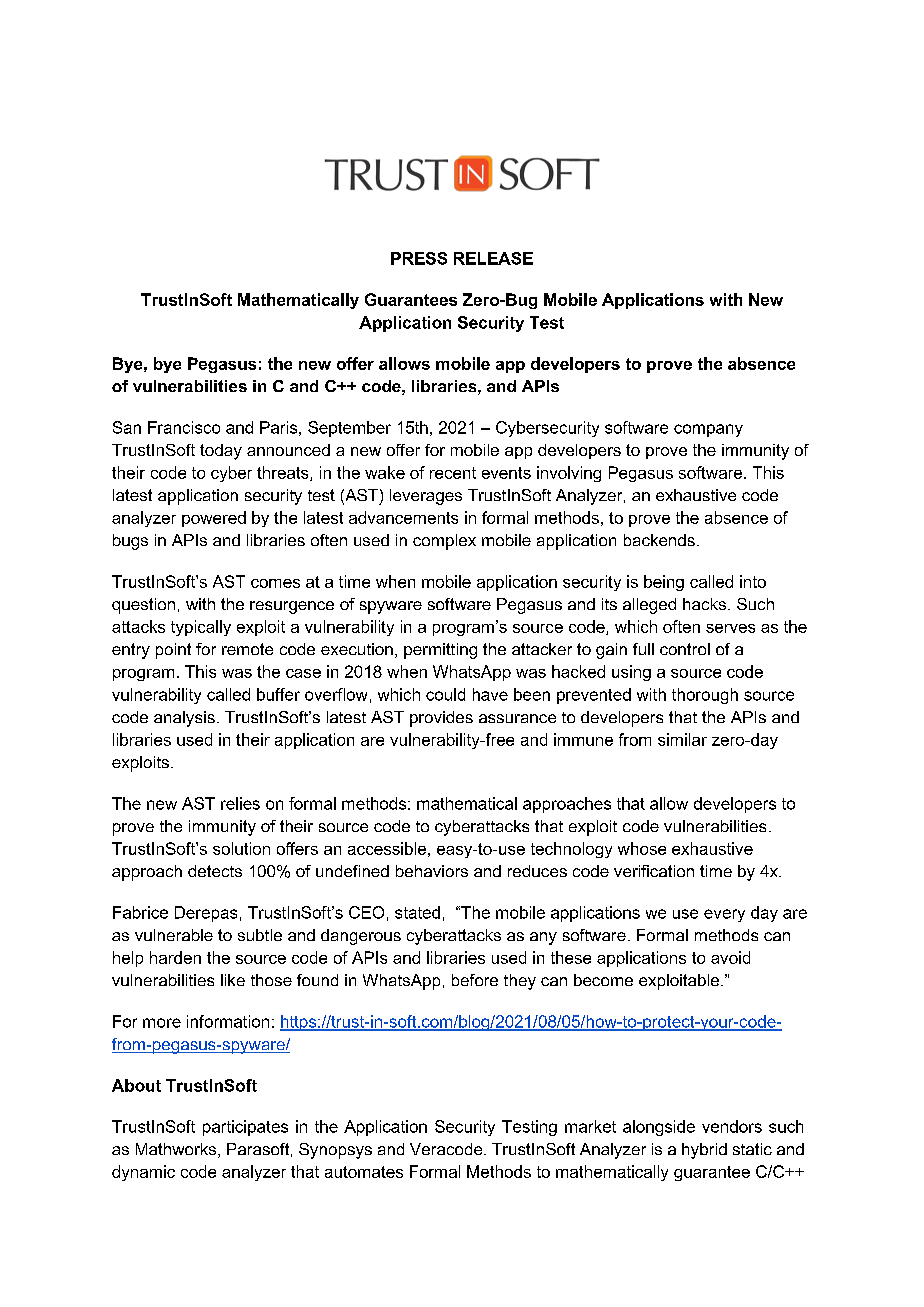 Image resolution: width=924 pixels, height=1307 pixels. Describe the element at coordinates (214, 519) in the screenshot. I see `powered` at that location.
